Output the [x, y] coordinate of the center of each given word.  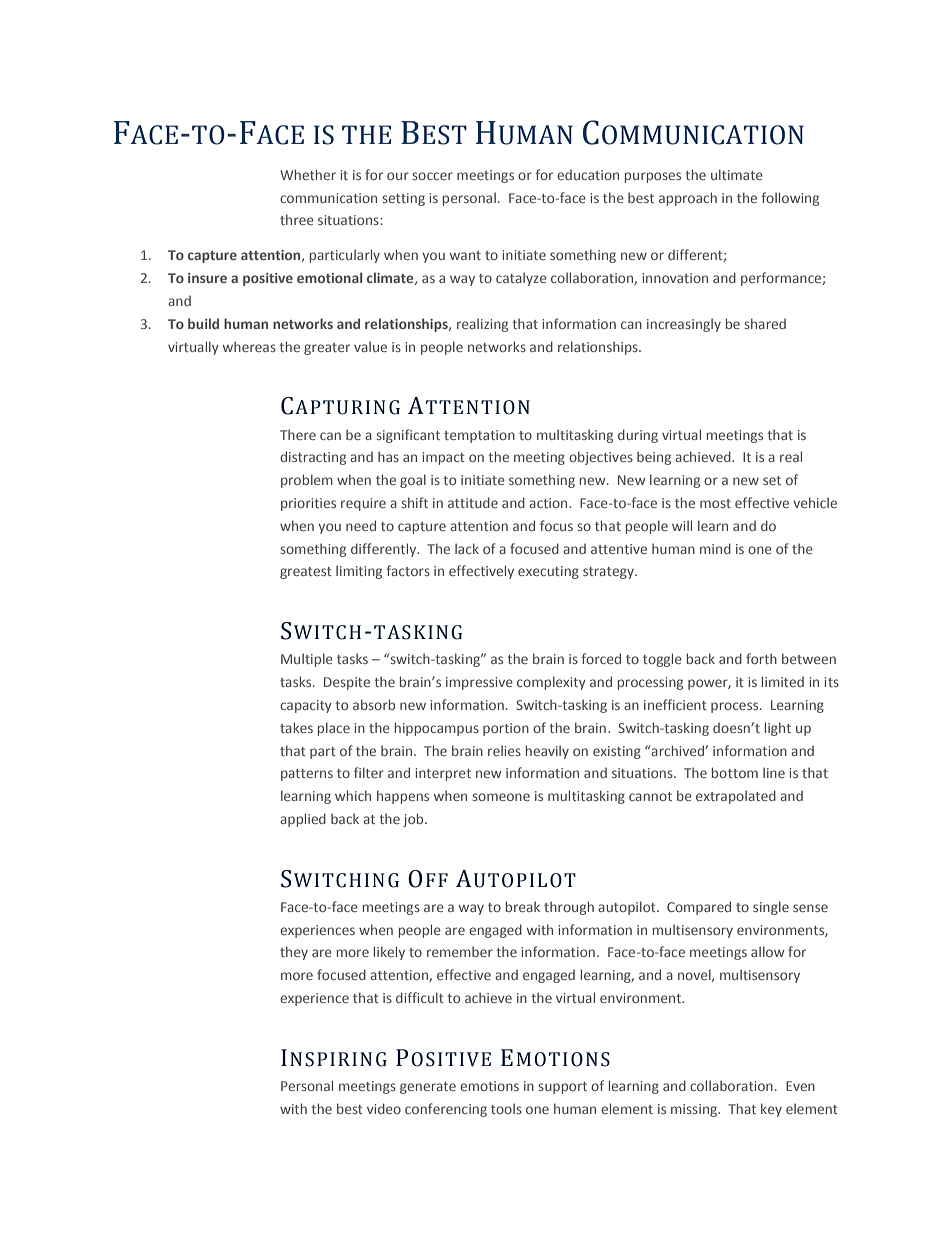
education [588, 175]
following [790, 199]
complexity [551, 683]
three [297, 219]
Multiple [307, 660]
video [384, 1108]
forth [761, 658]
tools [506, 1108]
